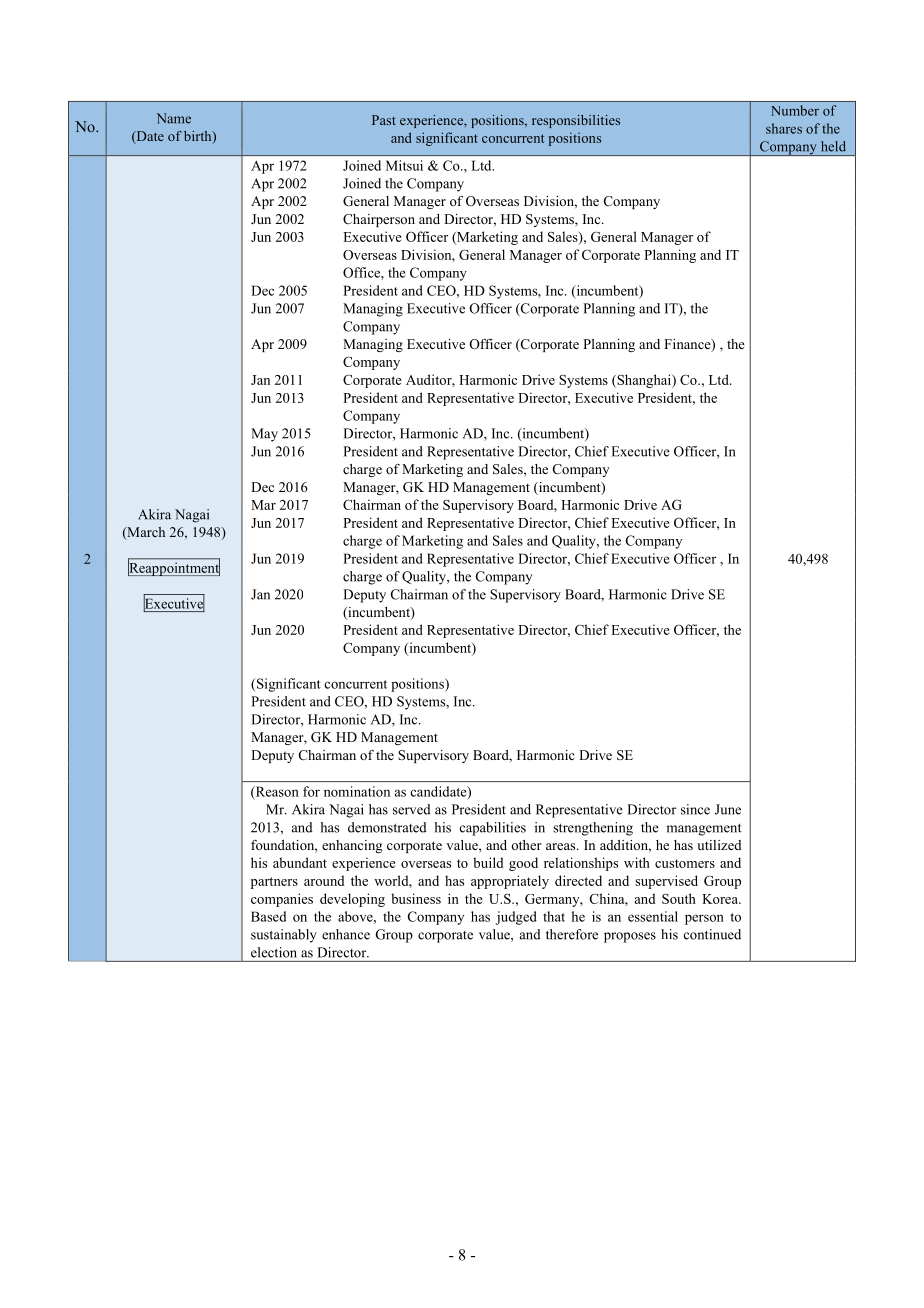 This document has height=1308, width=924. Describe the element at coordinates (264, 435) in the document. I see `May` at that location.
